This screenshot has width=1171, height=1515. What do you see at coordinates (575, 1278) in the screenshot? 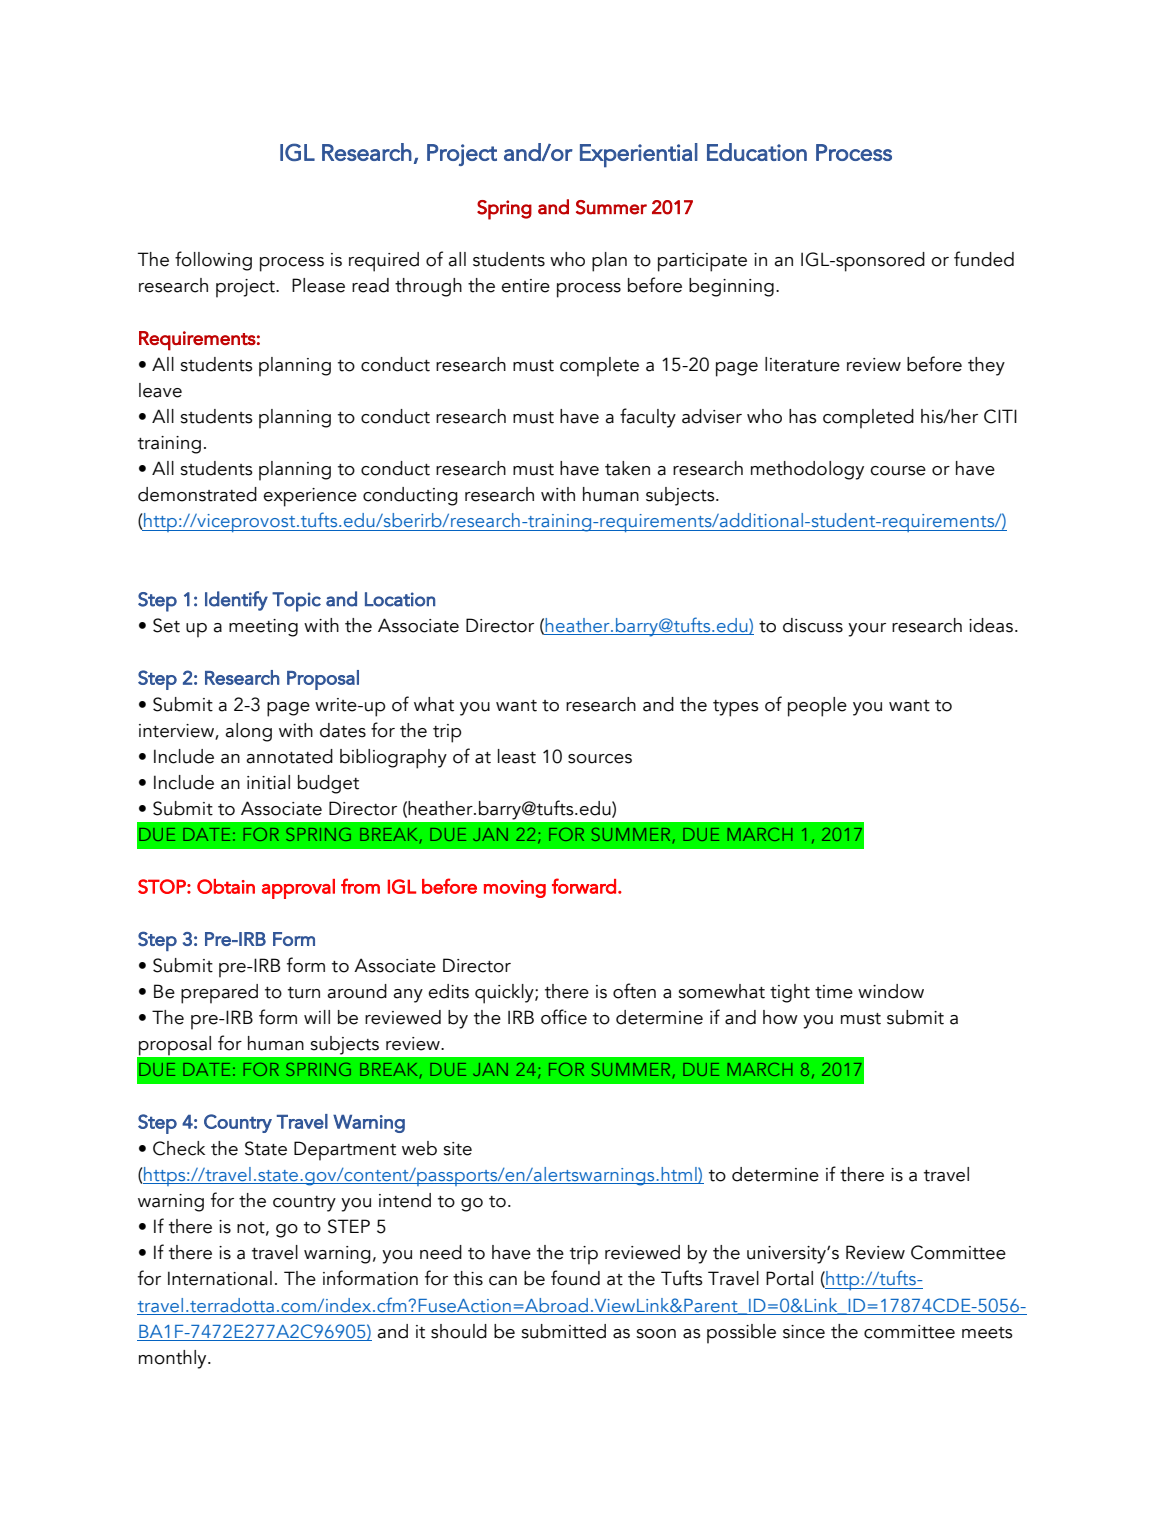
I see `found` at bounding box center [575, 1278].
